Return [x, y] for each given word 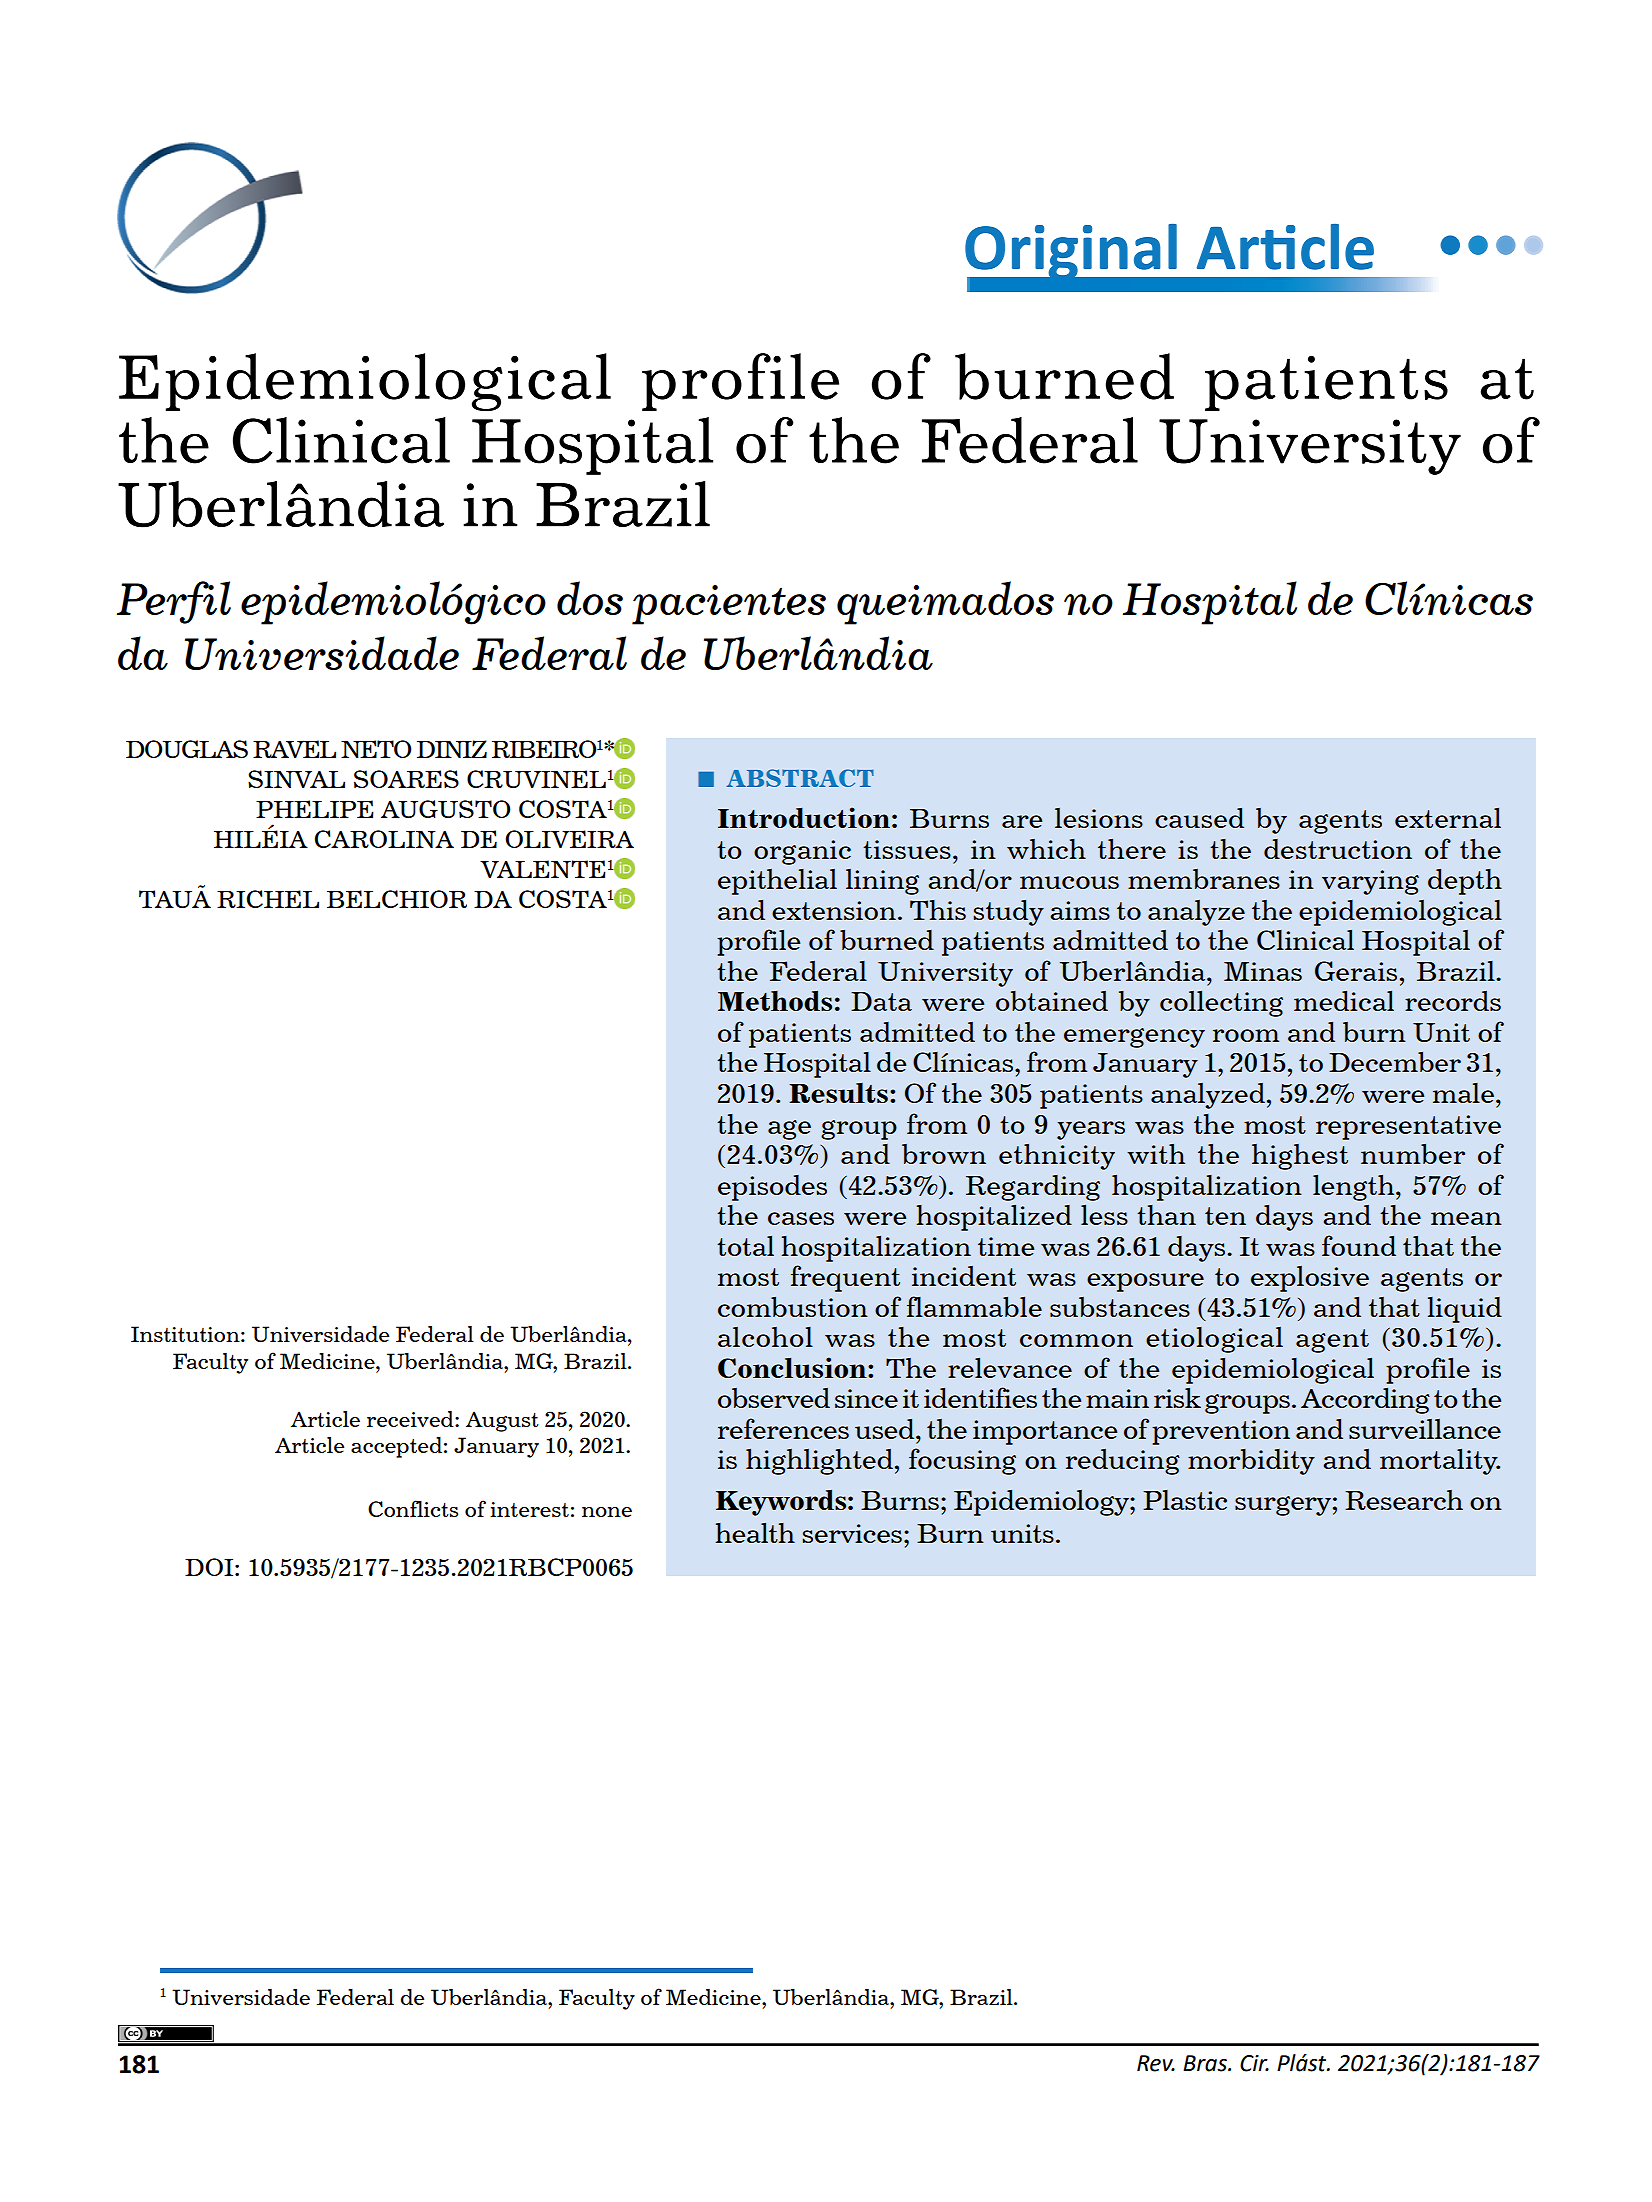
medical [1344, 1000]
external [1448, 817]
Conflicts [413, 1508]
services [852, 1533]
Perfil [174, 602]
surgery [1283, 1506]
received [411, 1419]
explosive [1310, 1279]
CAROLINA [384, 839]
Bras [1206, 2063]
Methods [775, 1000]
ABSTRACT [800, 778]
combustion [793, 1307]
